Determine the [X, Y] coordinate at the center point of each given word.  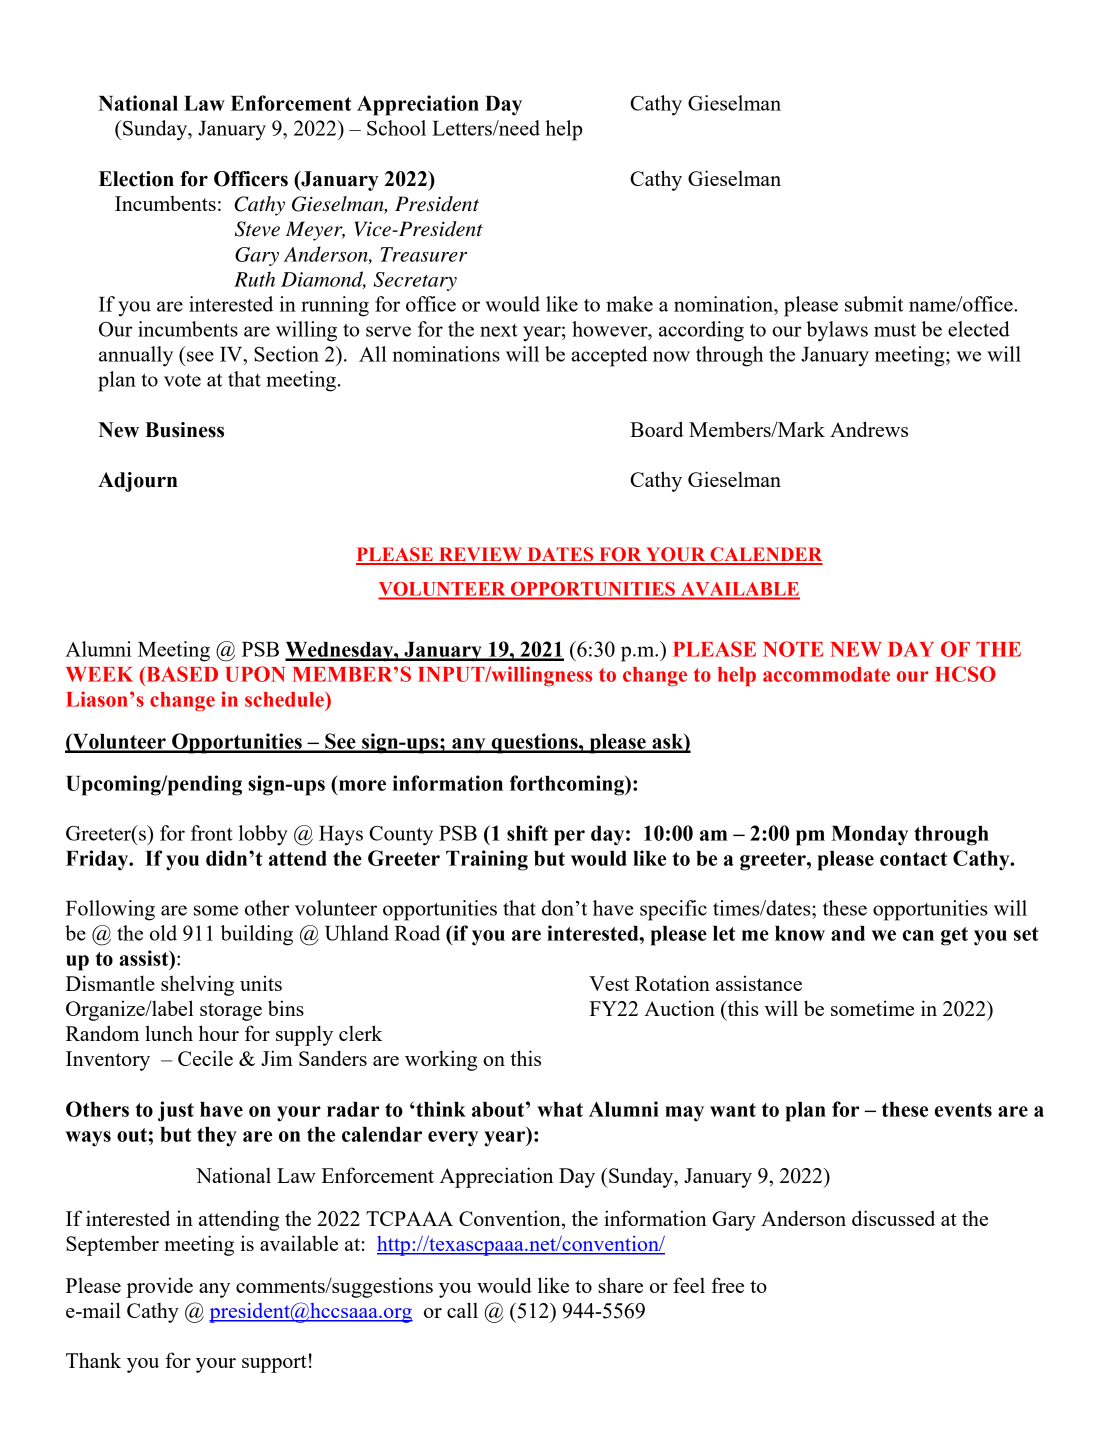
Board [656, 429]
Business [184, 430]
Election [136, 179]
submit [874, 304]
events [963, 1110]
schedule [285, 699]
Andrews [869, 429]
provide [159, 1287]
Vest [609, 983]
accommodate [826, 674]
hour [219, 1033]
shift [527, 833]
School [396, 128]
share [620, 1285]
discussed [893, 1218]
